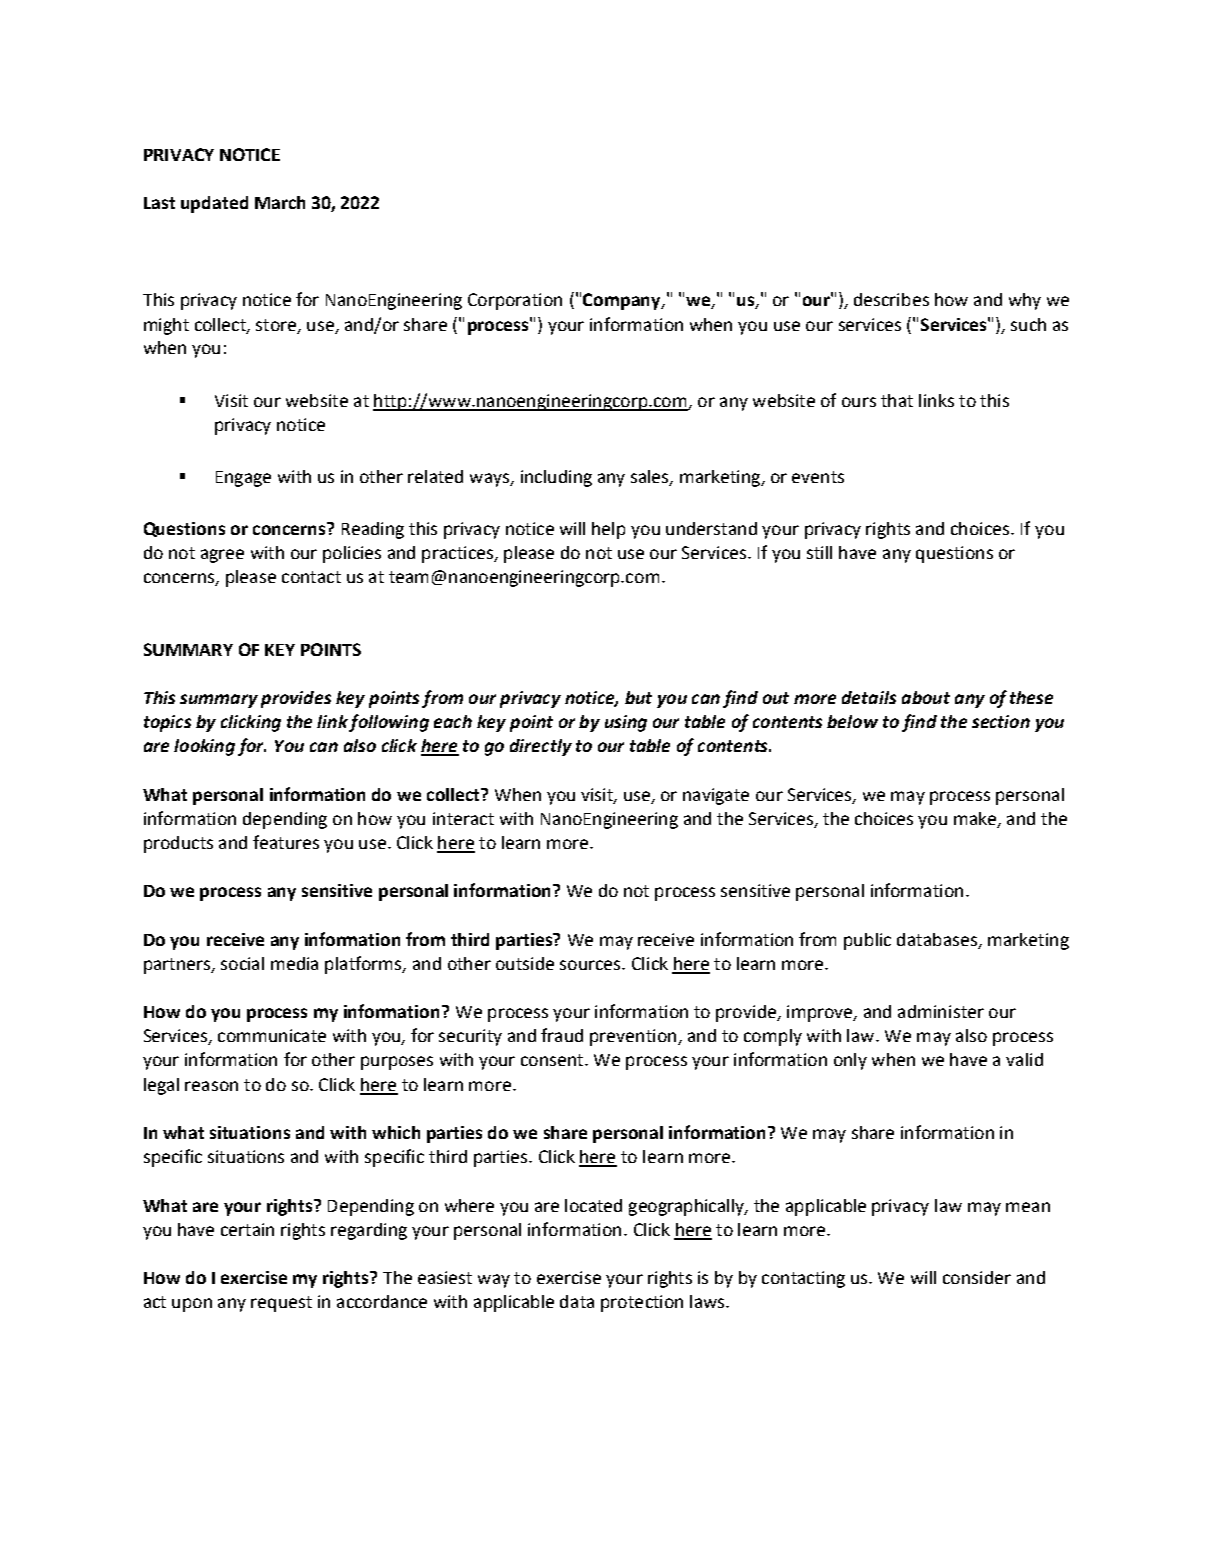  Describe the element at coordinates (891, 299) in the image. I see `describes` at that location.
